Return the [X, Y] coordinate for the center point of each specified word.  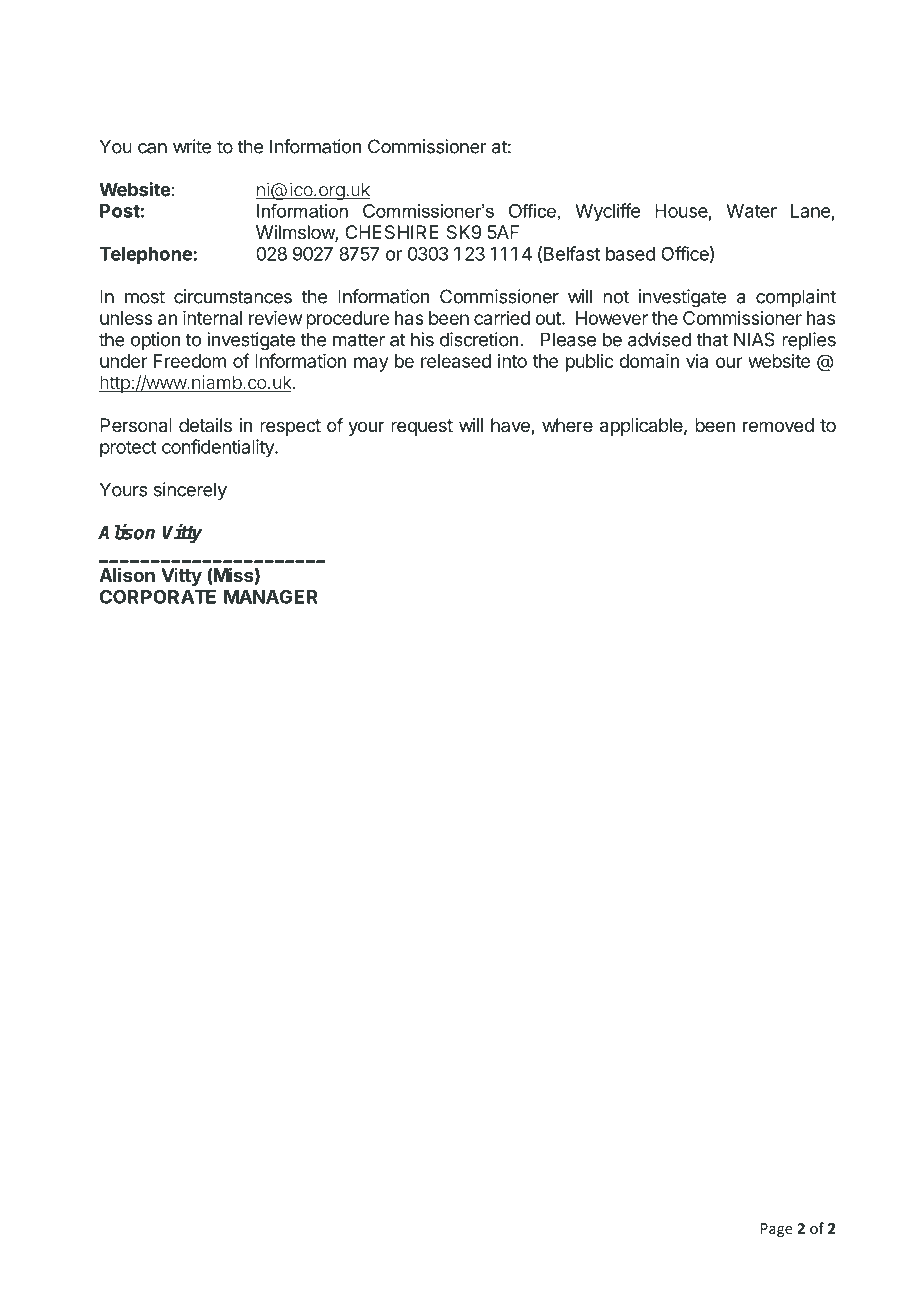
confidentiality [219, 448]
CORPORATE [158, 596]
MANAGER [271, 596]
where [567, 425]
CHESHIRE [392, 232]
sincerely [190, 491]
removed [778, 425]
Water [751, 211]
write [192, 146]
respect [290, 427]
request [422, 427]
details [205, 425]
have [511, 426]
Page [777, 1230]
